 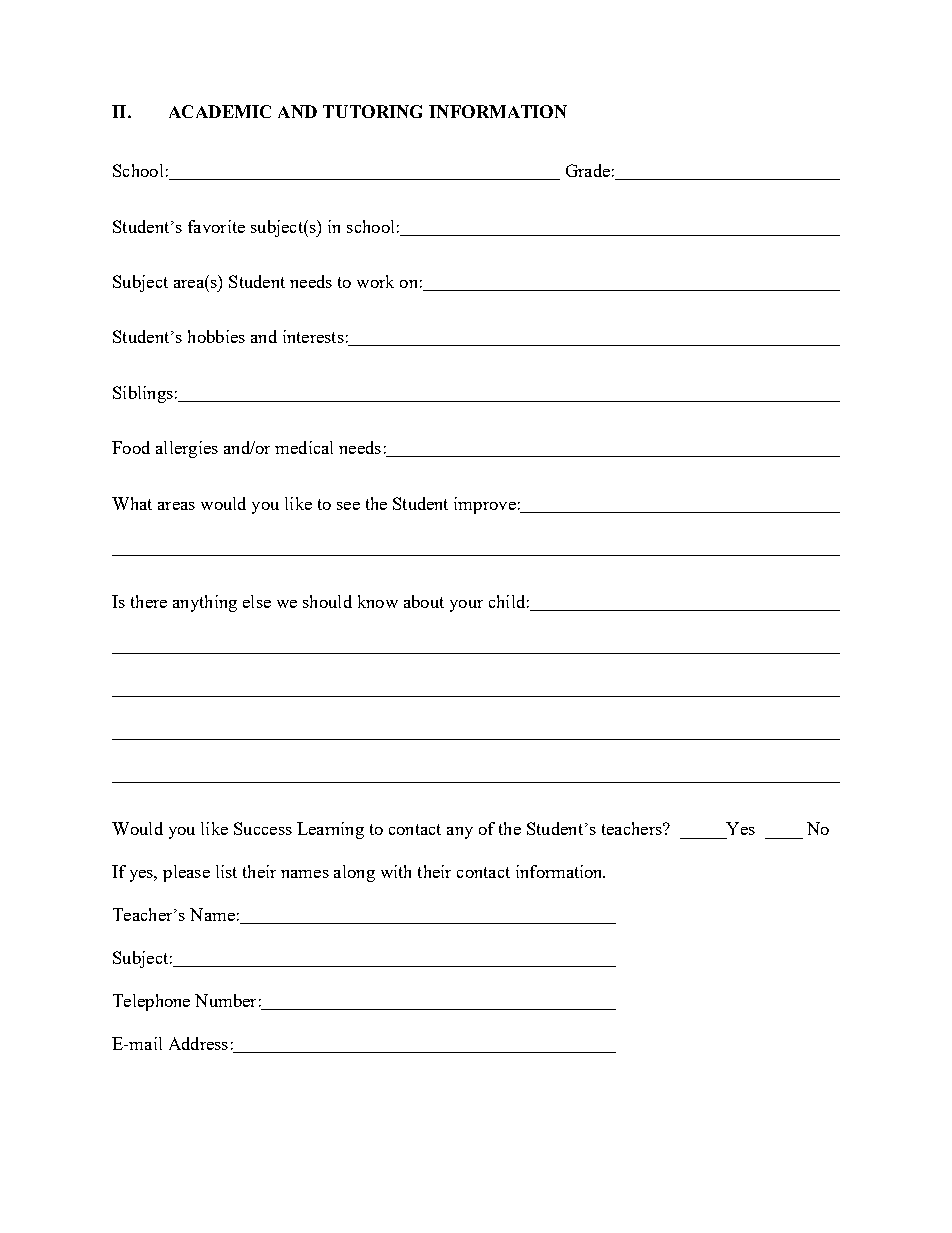 I want to click on anything, so click(x=205, y=603).
